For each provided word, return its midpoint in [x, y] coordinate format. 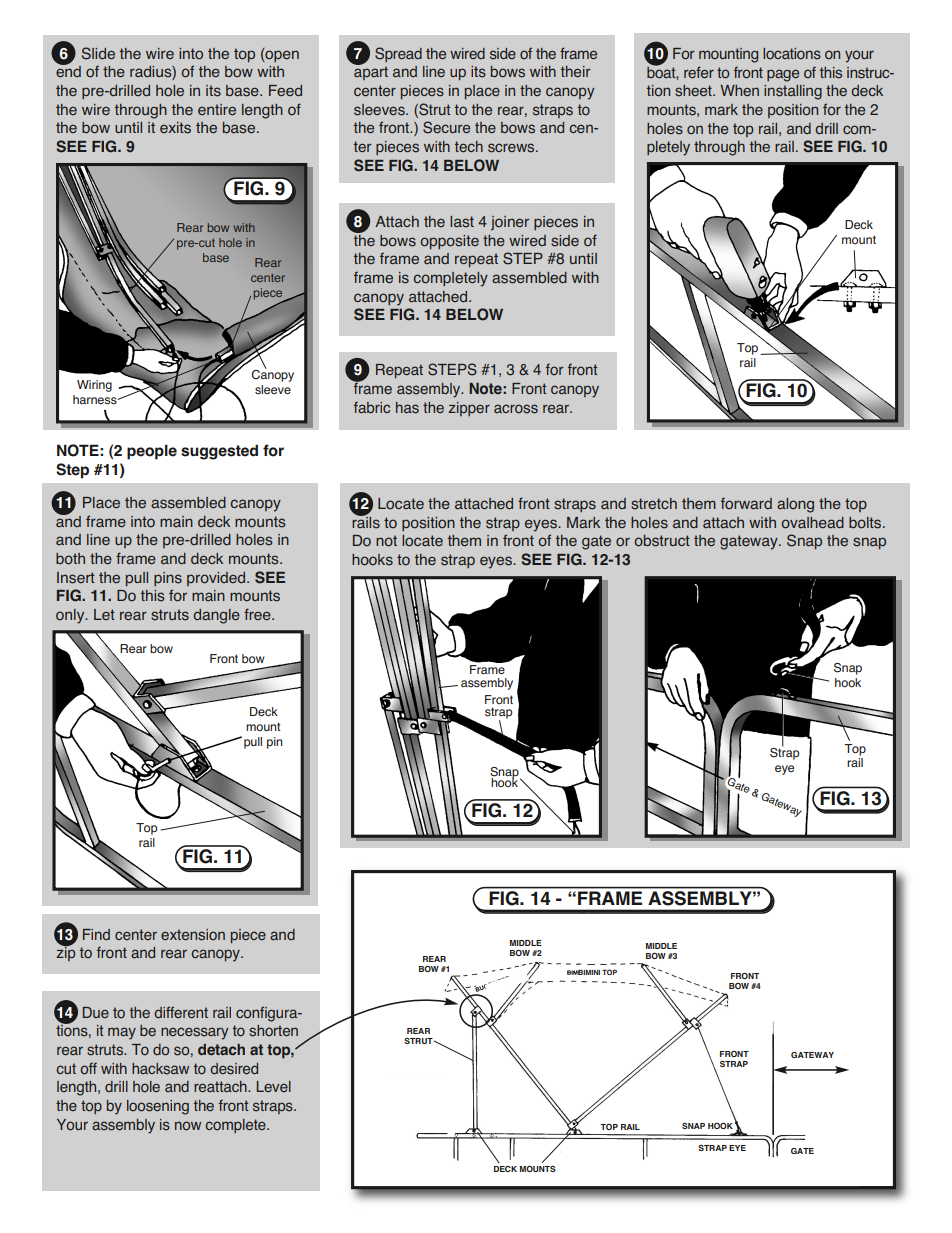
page [783, 75]
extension [193, 935]
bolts [866, 523]
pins [168, 579]
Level [273, 1086]
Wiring [94, 386]
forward [746, 503]
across [516, 409]
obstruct [662, 541]
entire [217, 110]
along [795, 505]
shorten [273, 1031]
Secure [446, 127]
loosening [158, 1107]
